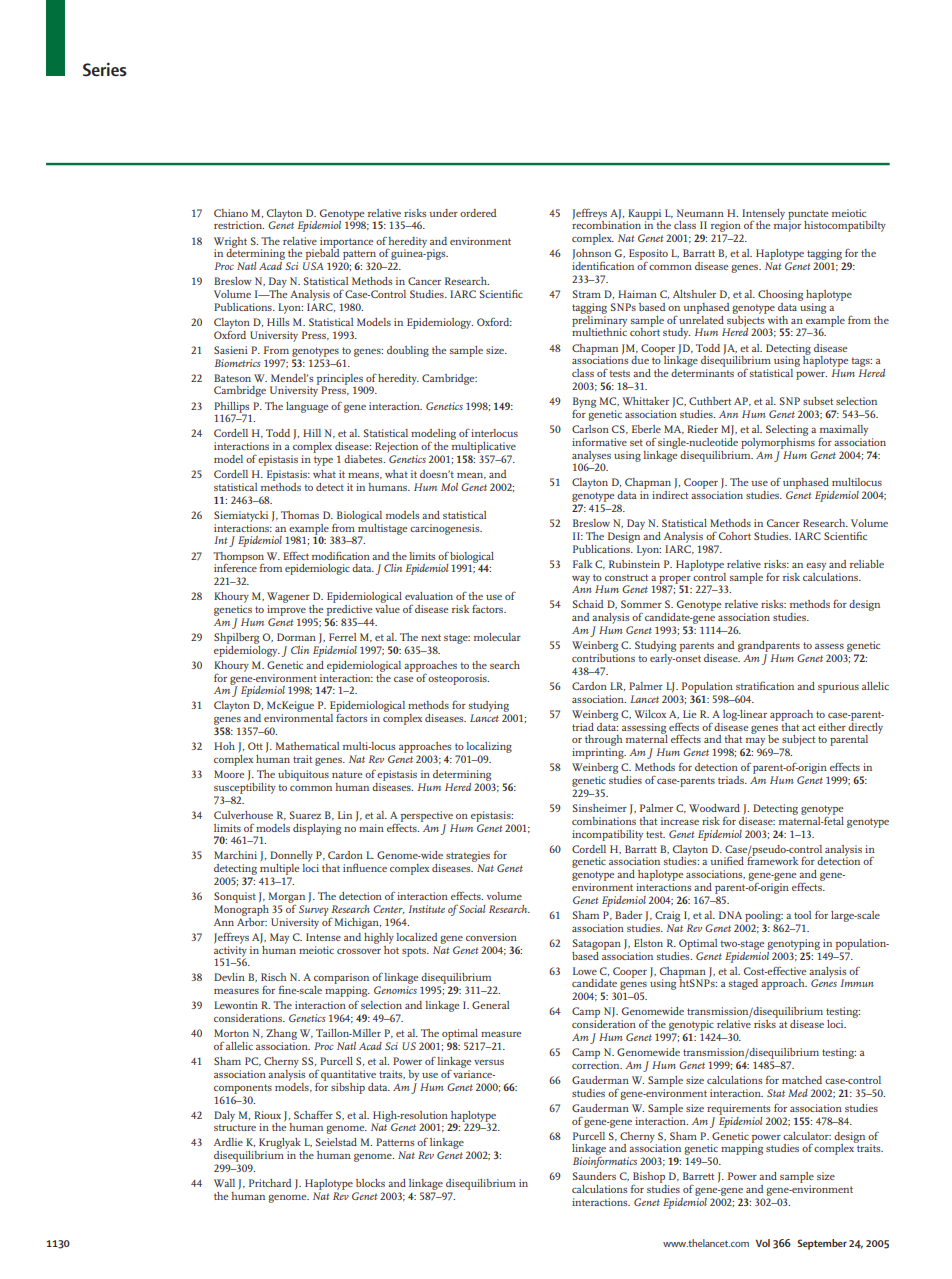  I want to click on conversion, so click(491, 937).
